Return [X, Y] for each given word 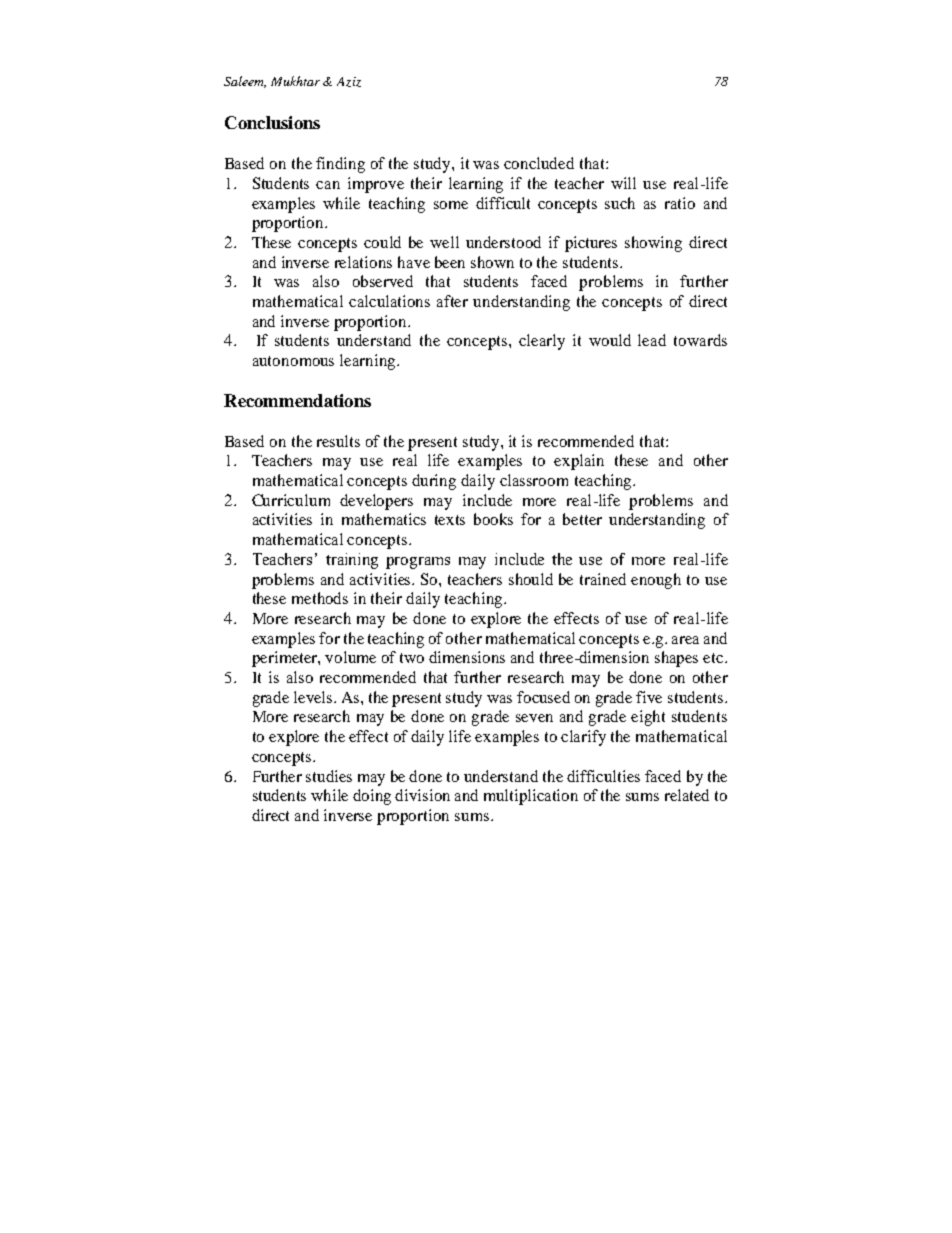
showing [653, 244]
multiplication [531, 797]
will [623, 183]
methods [320, 598]
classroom [534, 480]
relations [363, 262]
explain [579, 462]
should [531, 579]
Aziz [349, 82]
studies [329, 776]
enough [656, 581]
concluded [539, 163]
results [338, 441]
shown [492, 262]
